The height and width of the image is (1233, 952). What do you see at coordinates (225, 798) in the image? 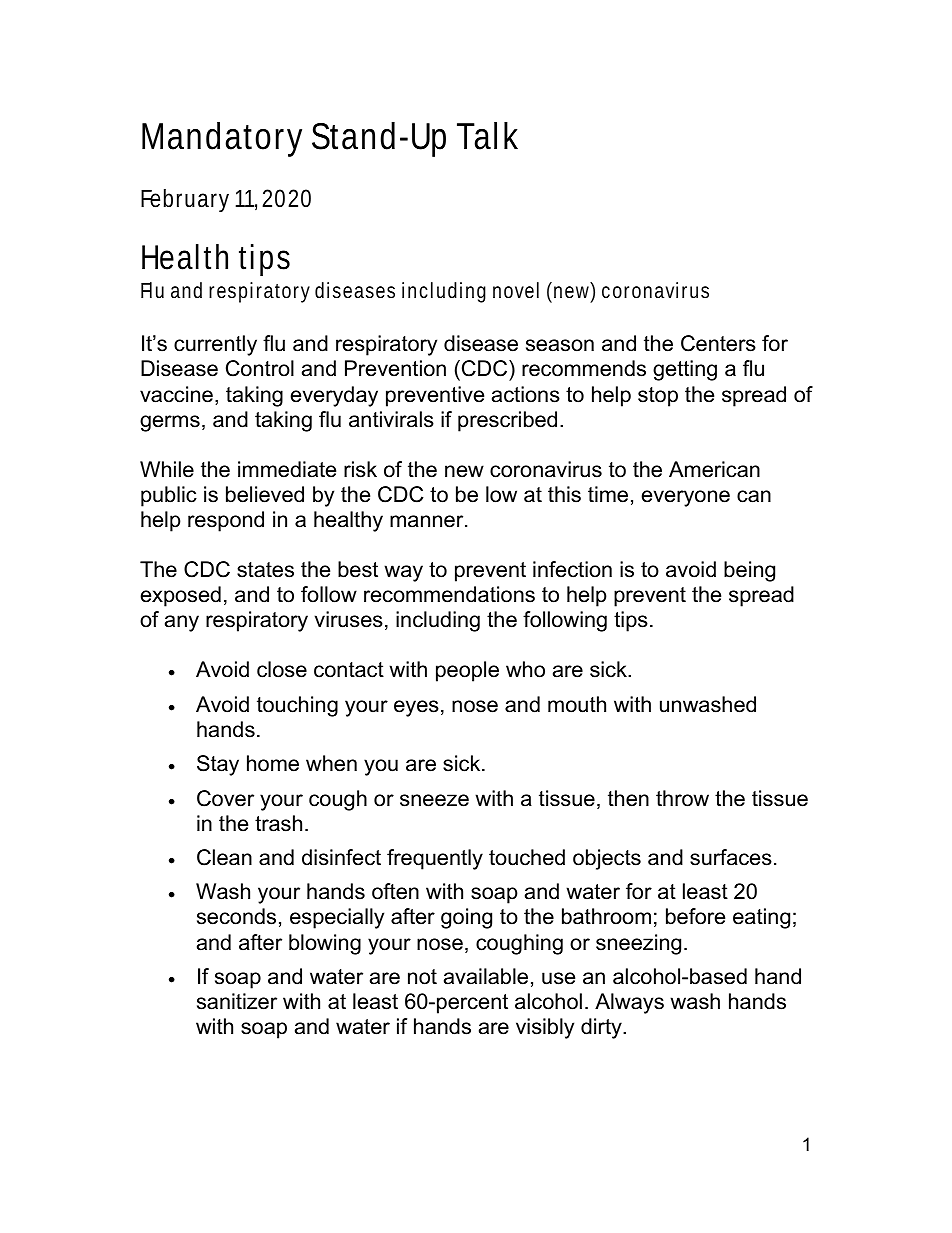
I see `Cover` at bounding box center [225, 798].
